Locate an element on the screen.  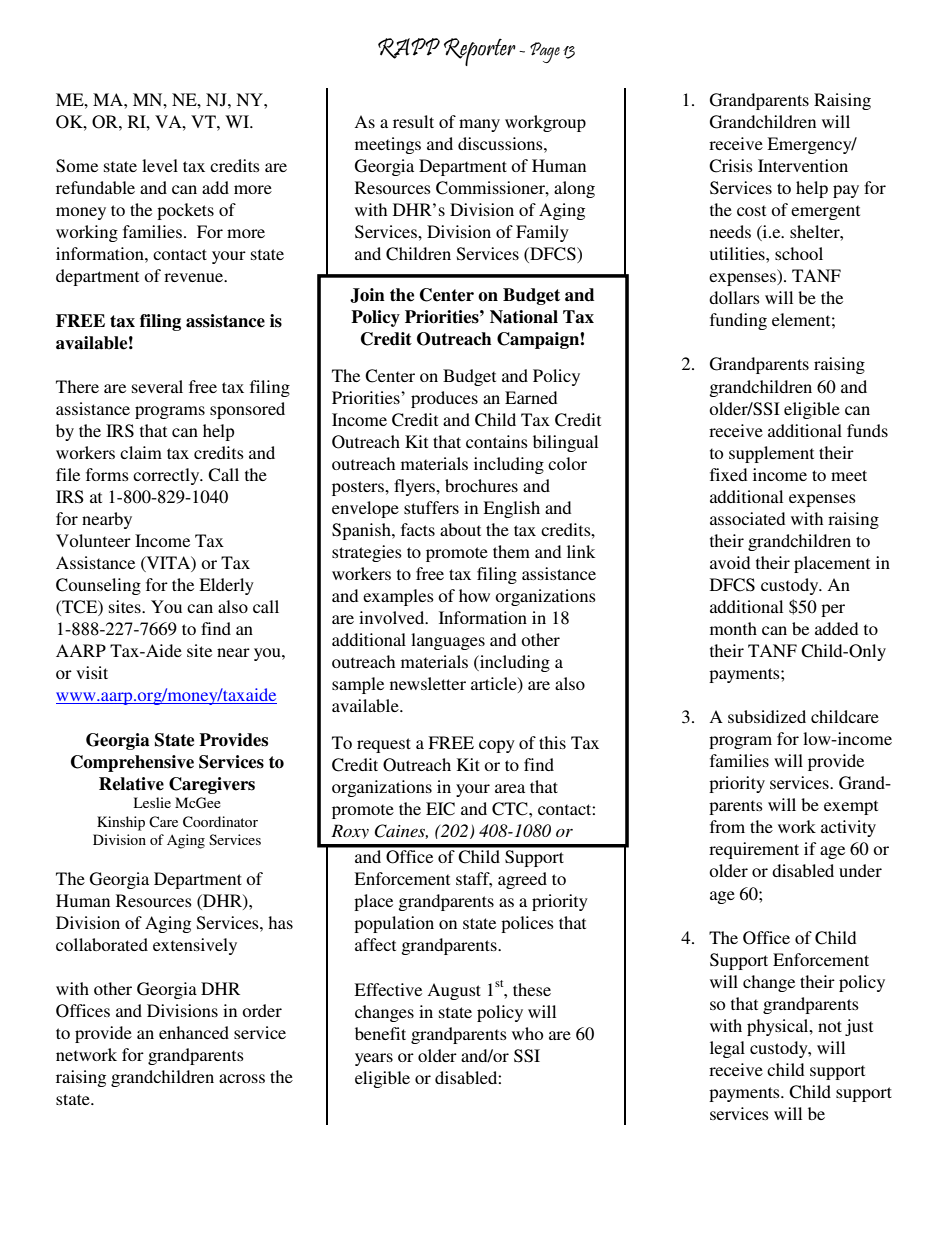
enhanced is located at coordinates (194, 1032).
